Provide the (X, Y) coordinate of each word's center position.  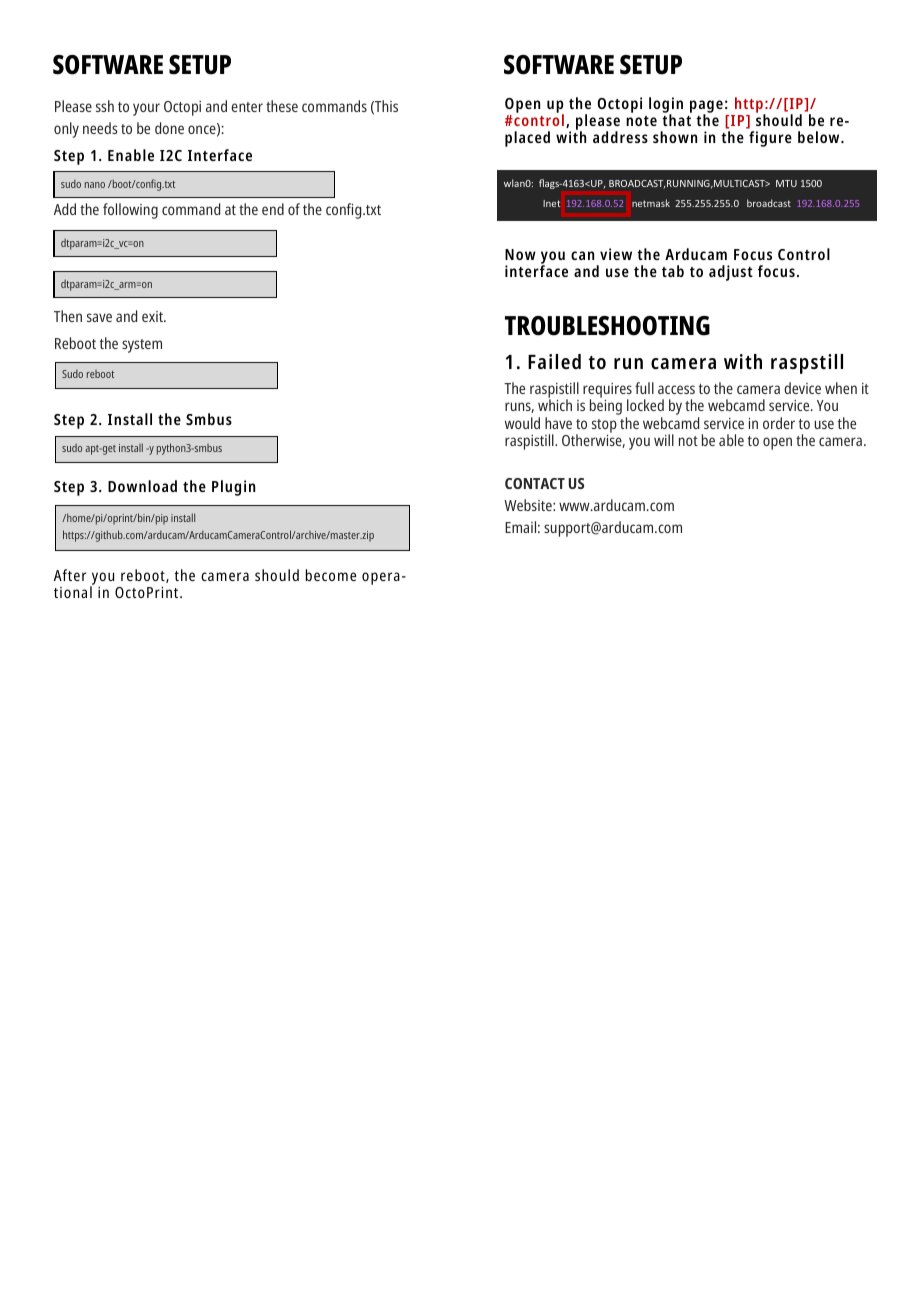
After (70, 575)
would (522, 423)
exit (153, 316)
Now (520, 254)
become (331, 575)
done (169, 128)
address (620, 137)
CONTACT (535, 483)
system (142, 346)
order (779, 423)
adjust (731, 273)
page (706, 107)
